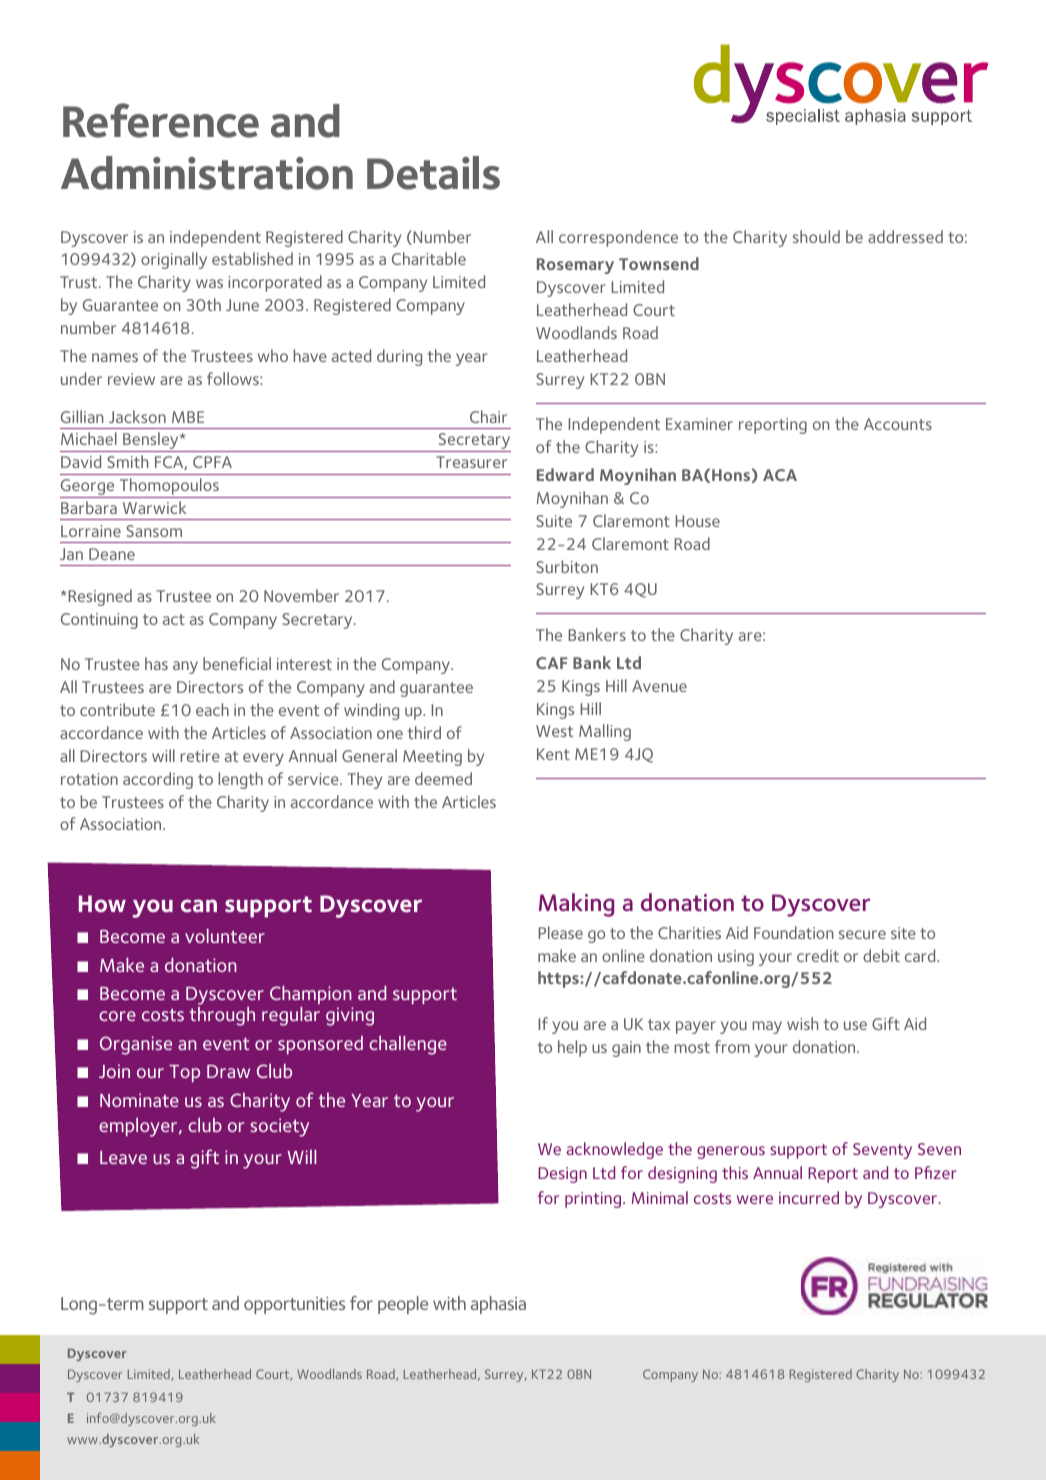 This screenshot has width=1046, height=1480. What do you see at coordinates (488, 416) in the screenshot?
I see `Chair` at bounding box center [488, 416].
